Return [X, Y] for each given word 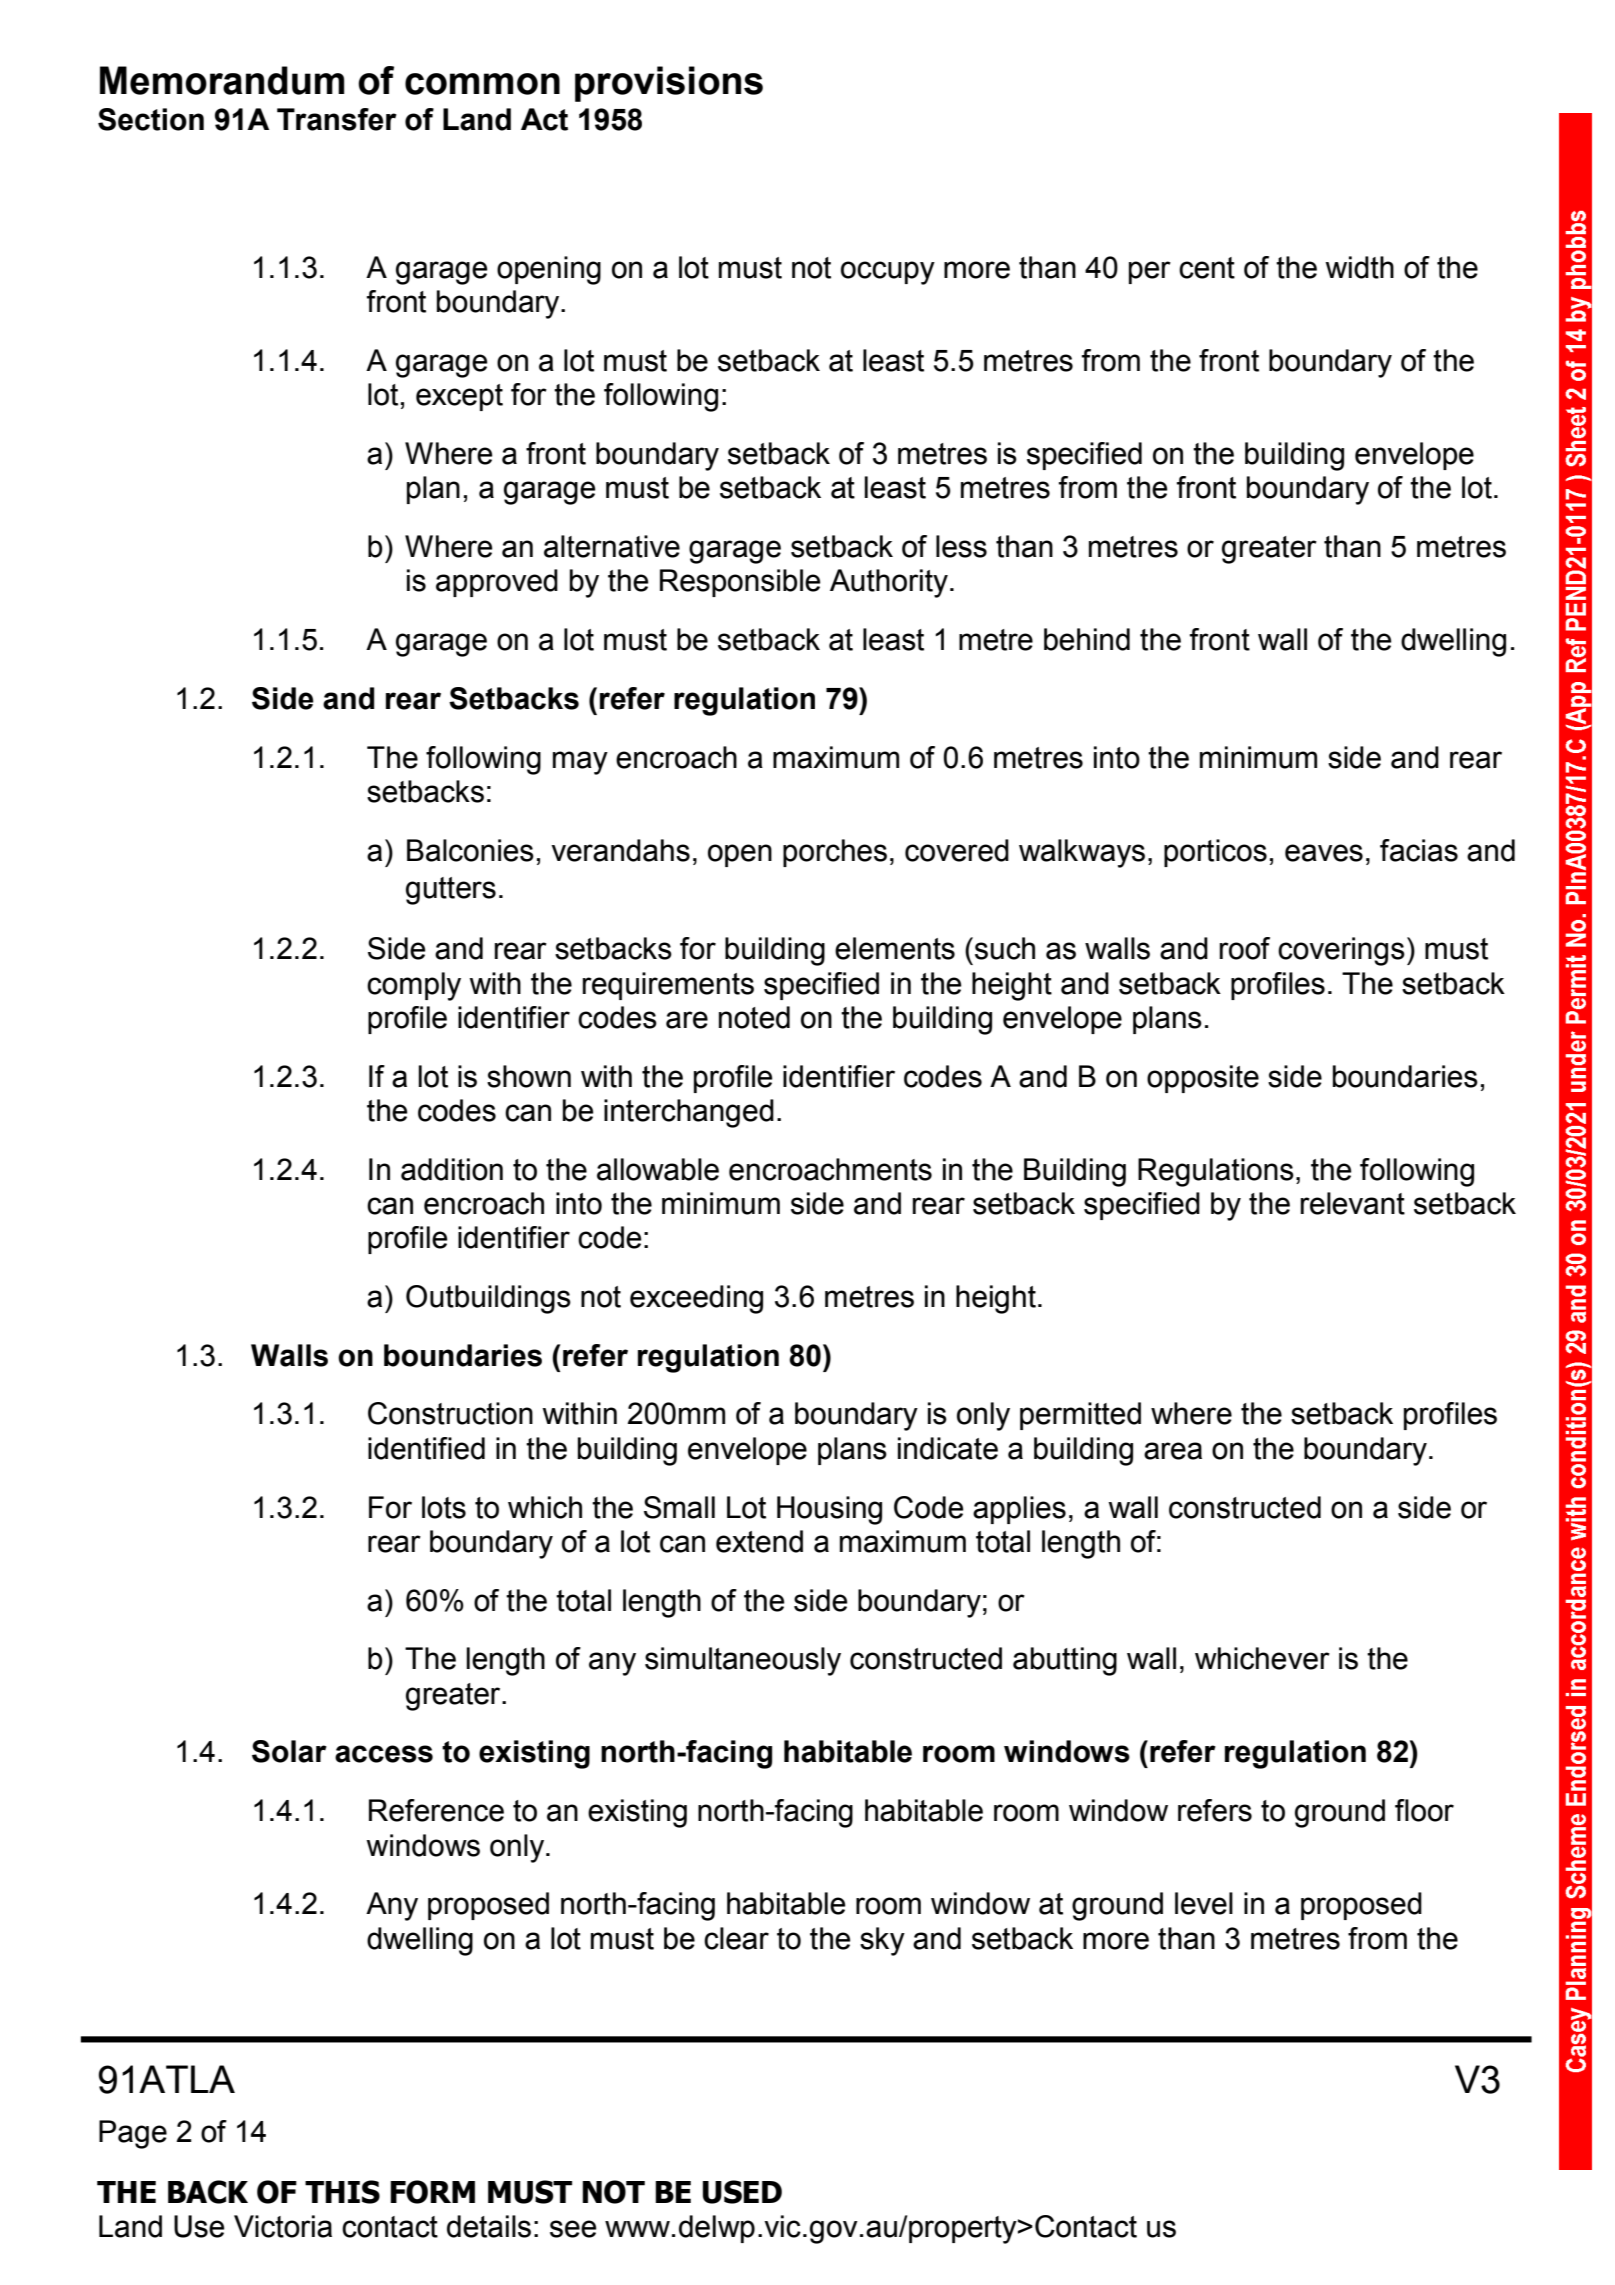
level [1204, 1903]
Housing [829, 1510]
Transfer [337, 119]
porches [835, 853]
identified [426, 1448]
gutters [451, 891]
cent [1207, 268]
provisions [669, 84]
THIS [342, 2192]
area [1173, 1451]
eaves [1324, 853]
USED [742, 2192]
